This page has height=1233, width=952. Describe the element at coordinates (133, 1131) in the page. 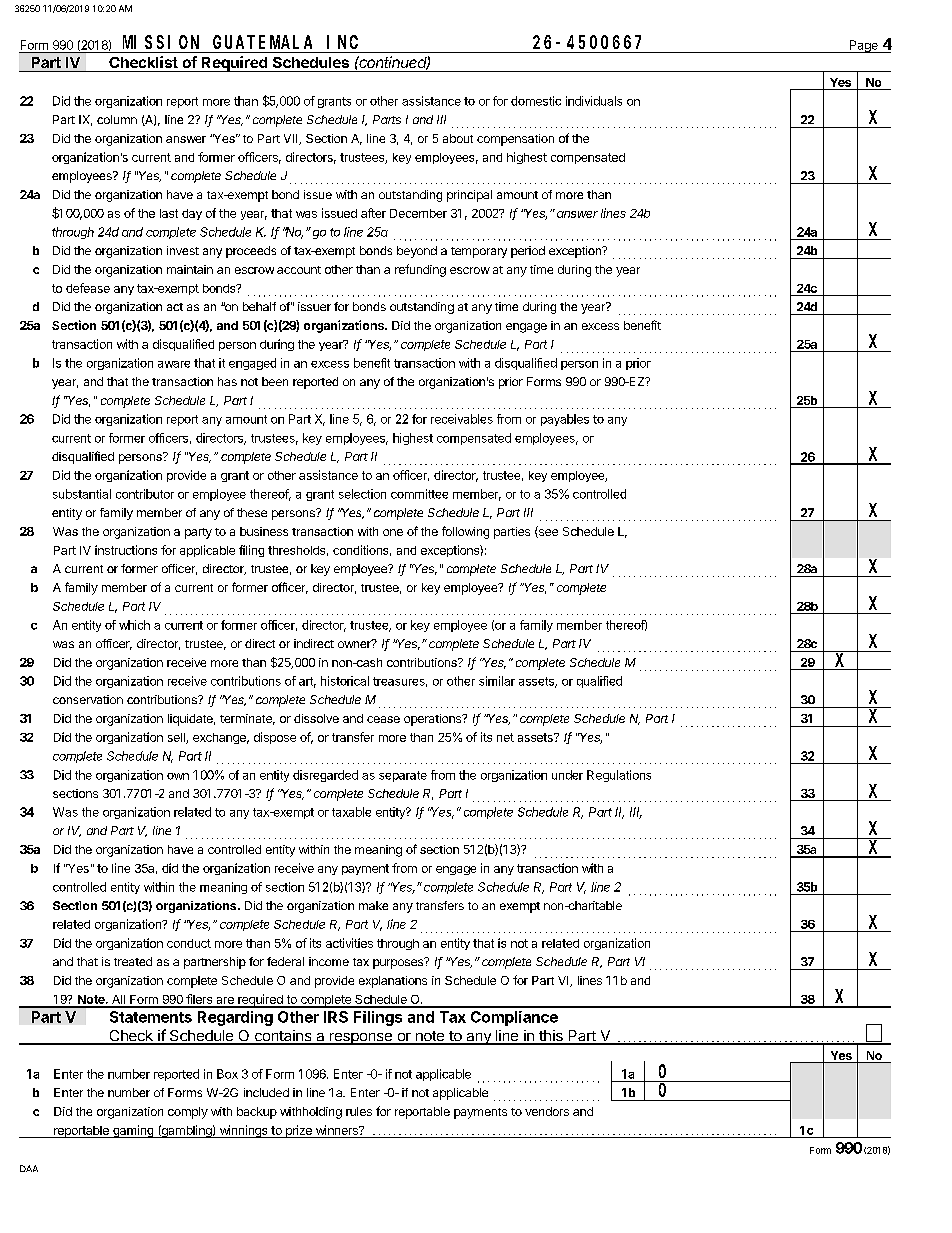

I see `gaming` at that location.
